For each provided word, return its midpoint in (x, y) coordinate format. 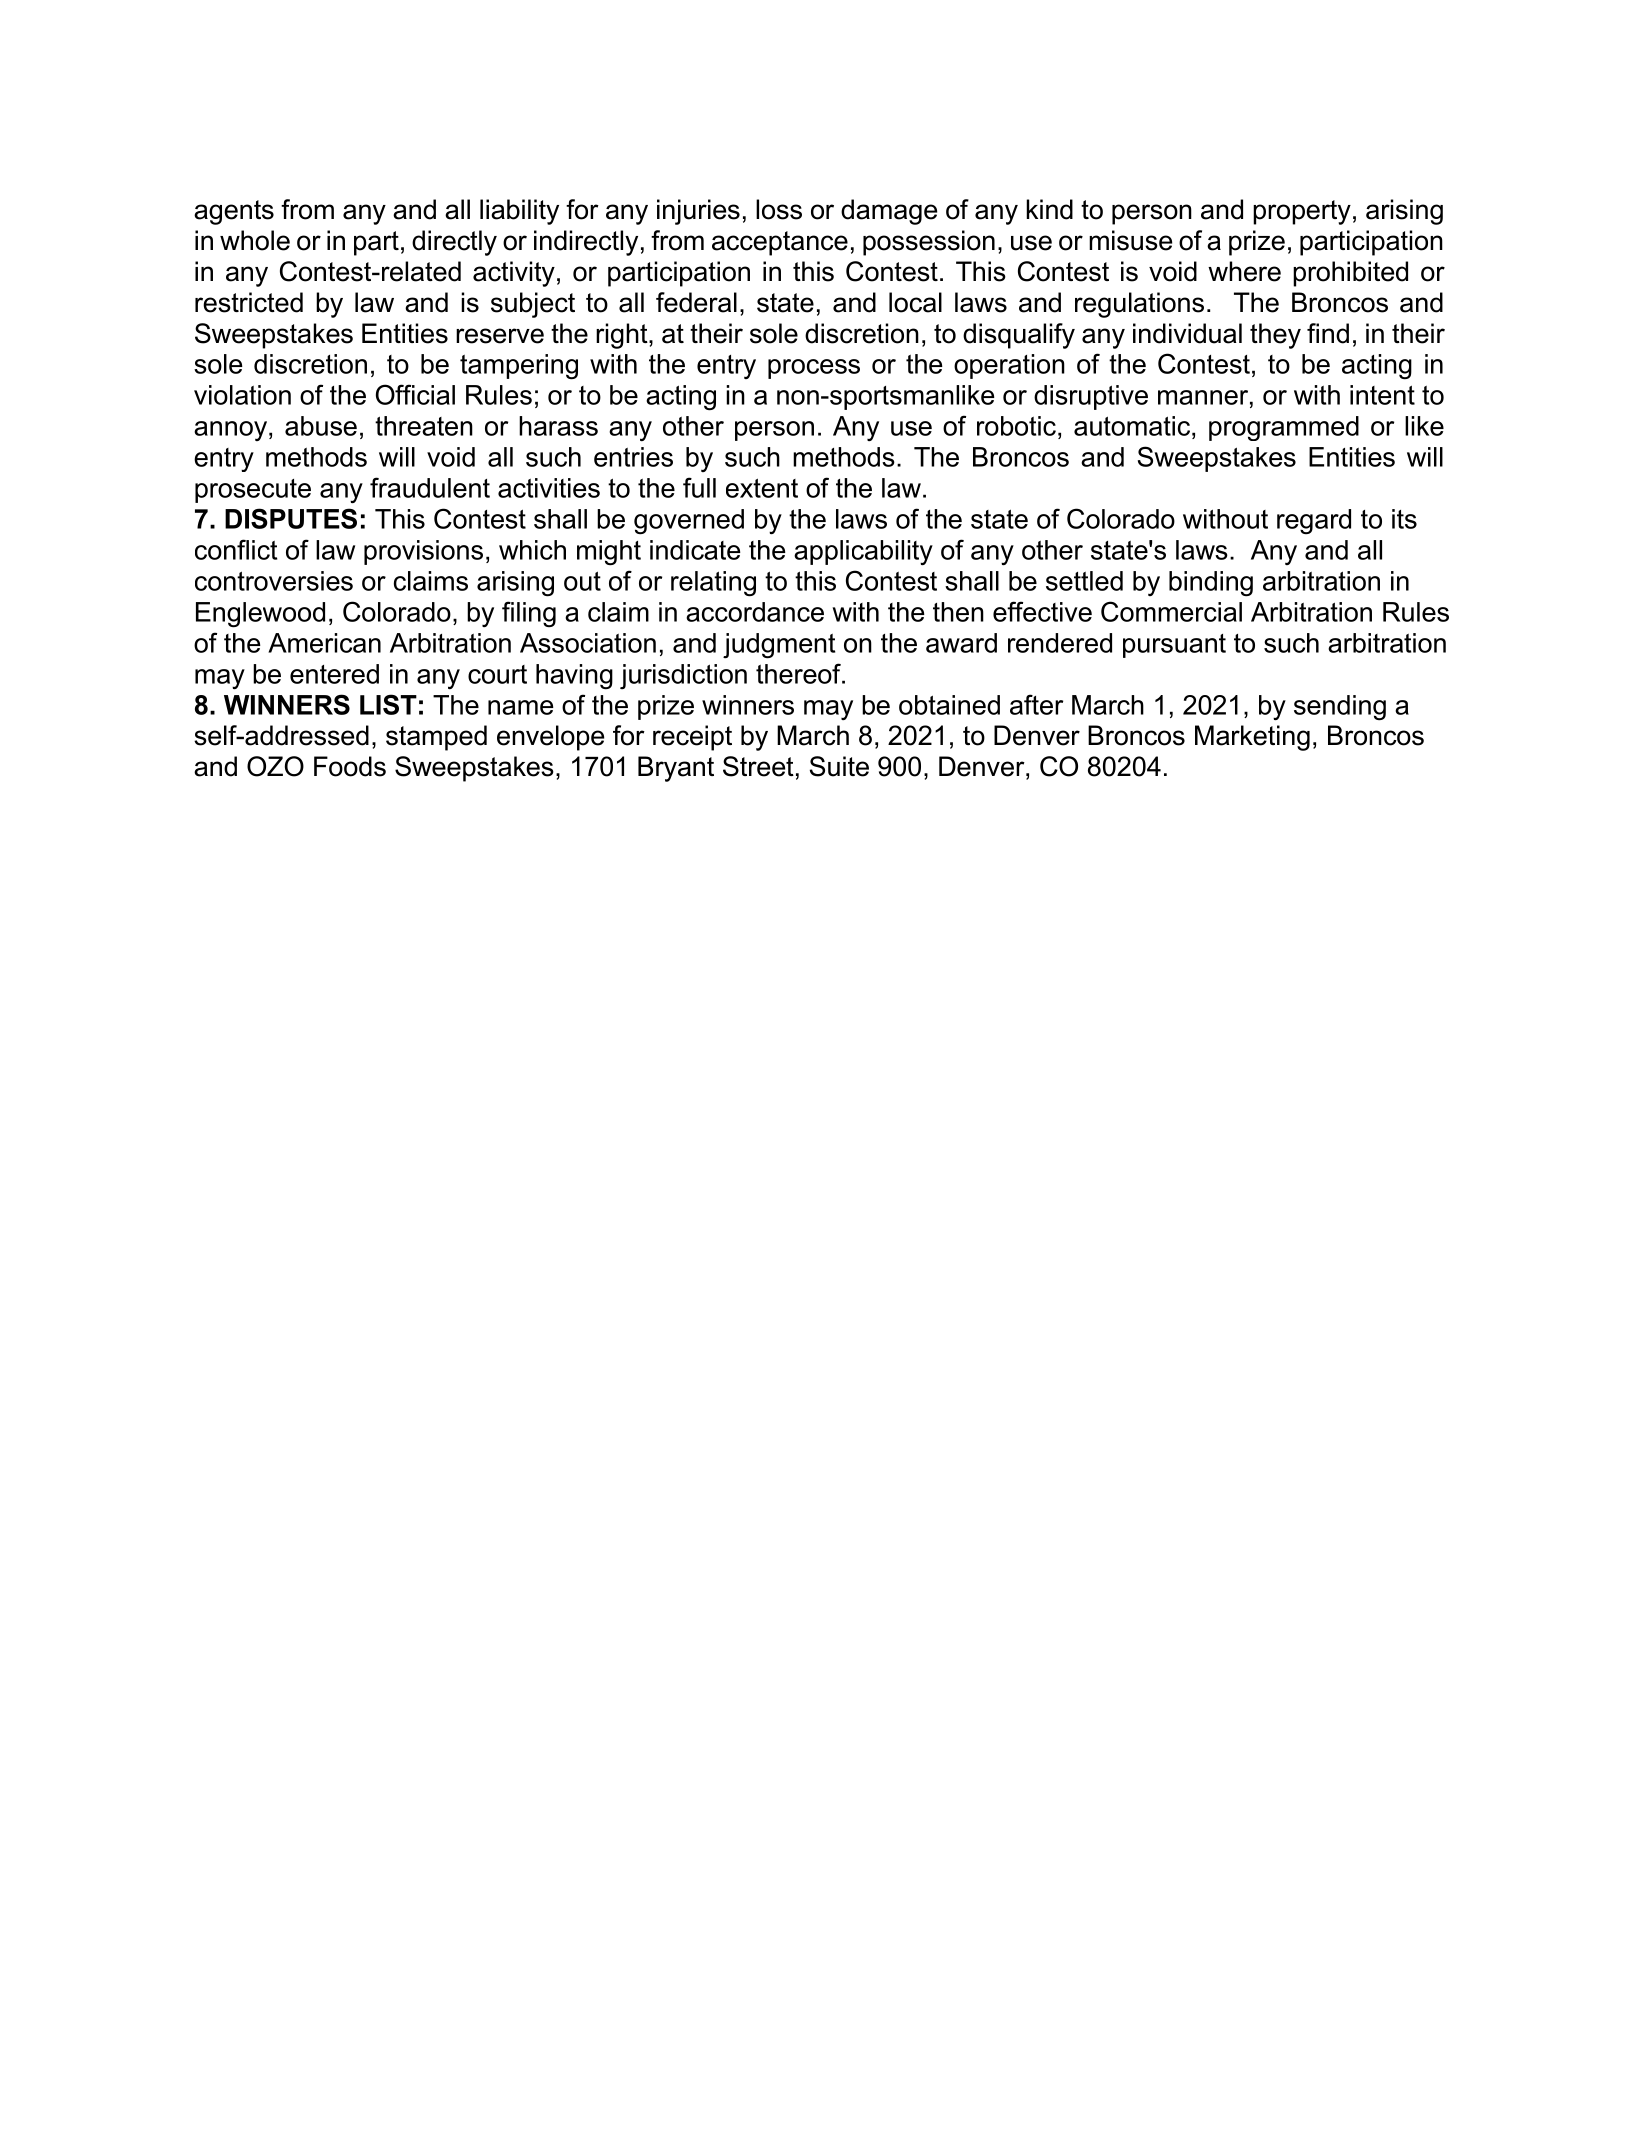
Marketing (1252, 738)
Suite (839, 766)
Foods (350, 766)
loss (779, 209)
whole (255, 240)
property (1302, 212)
